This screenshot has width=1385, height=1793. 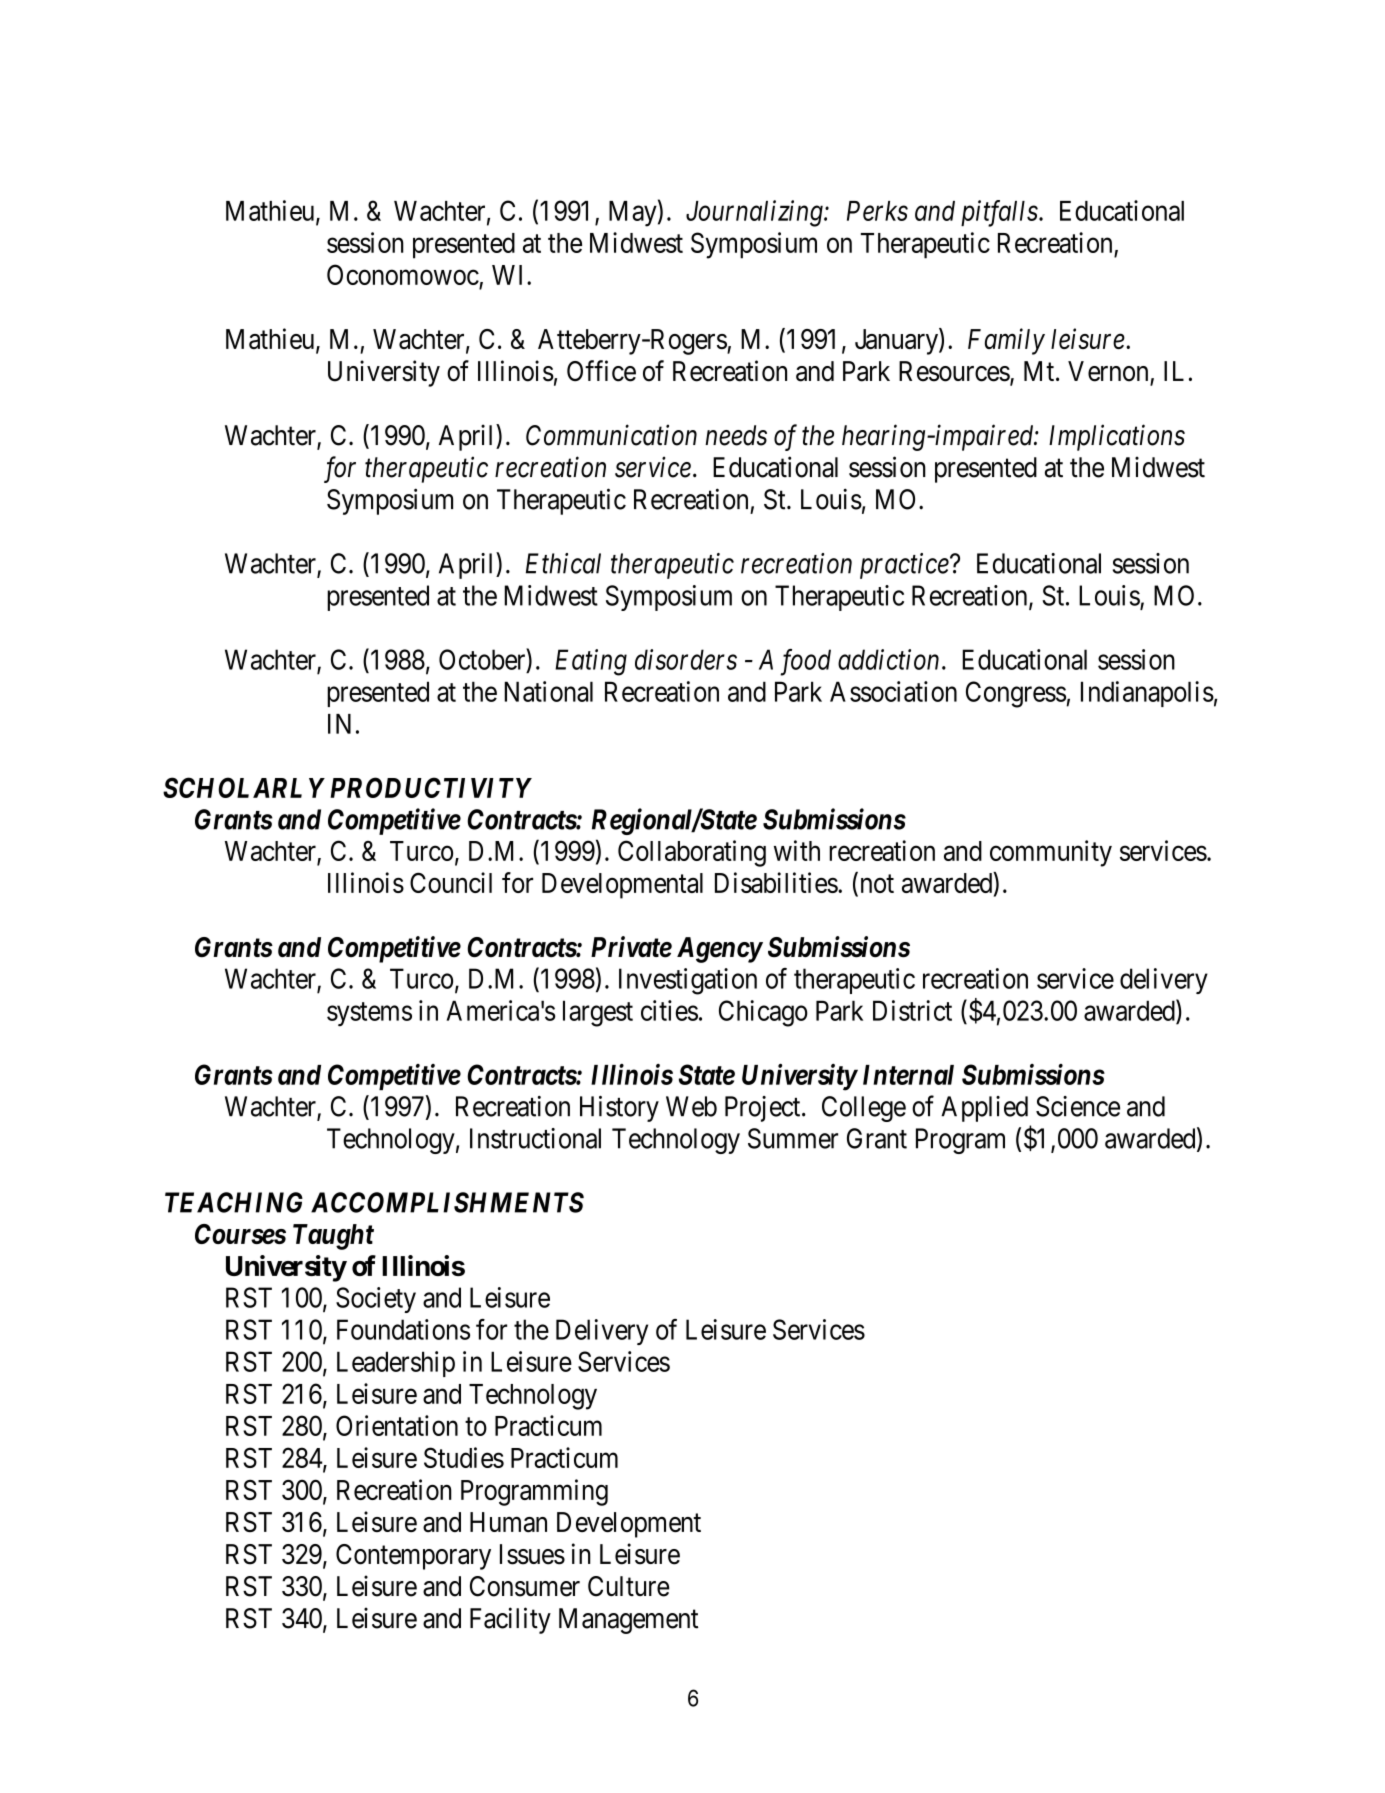 I want to click on Applied, so click(x=984, y=1109).
